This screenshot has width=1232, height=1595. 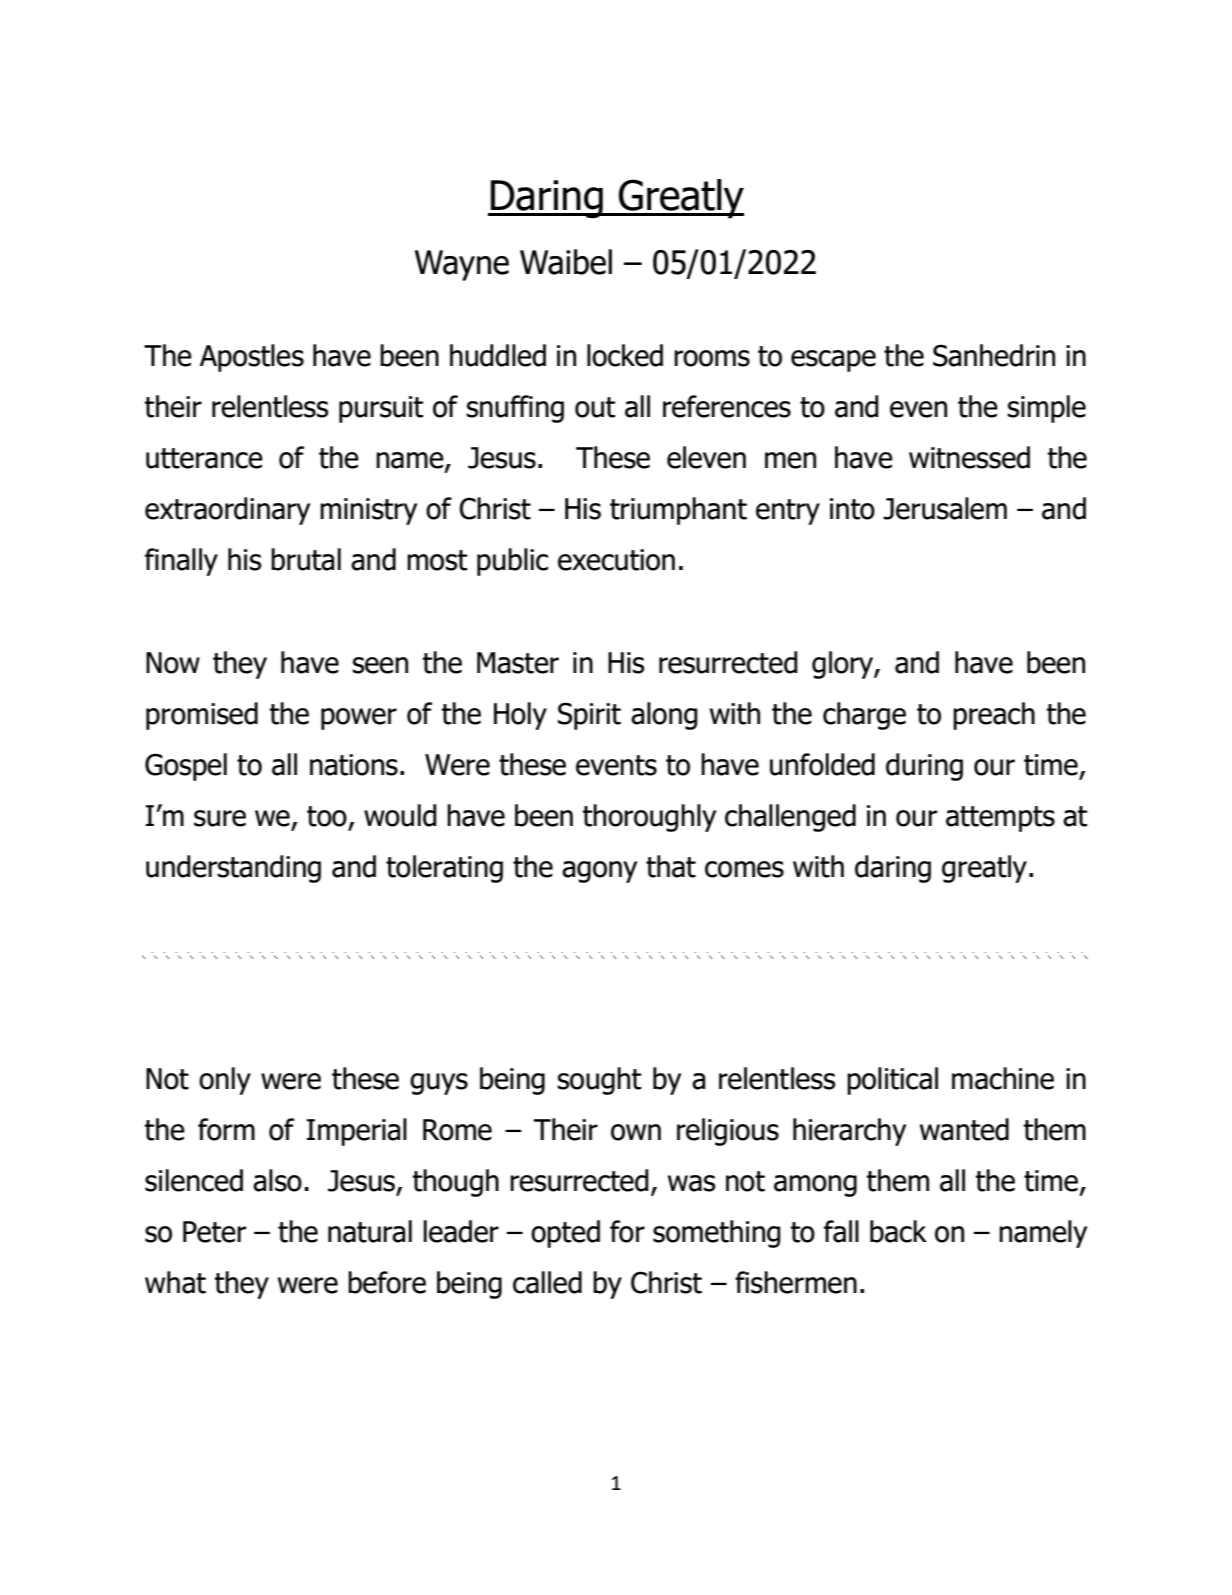 I want to click on brutal, so click(x=306, y=559).
